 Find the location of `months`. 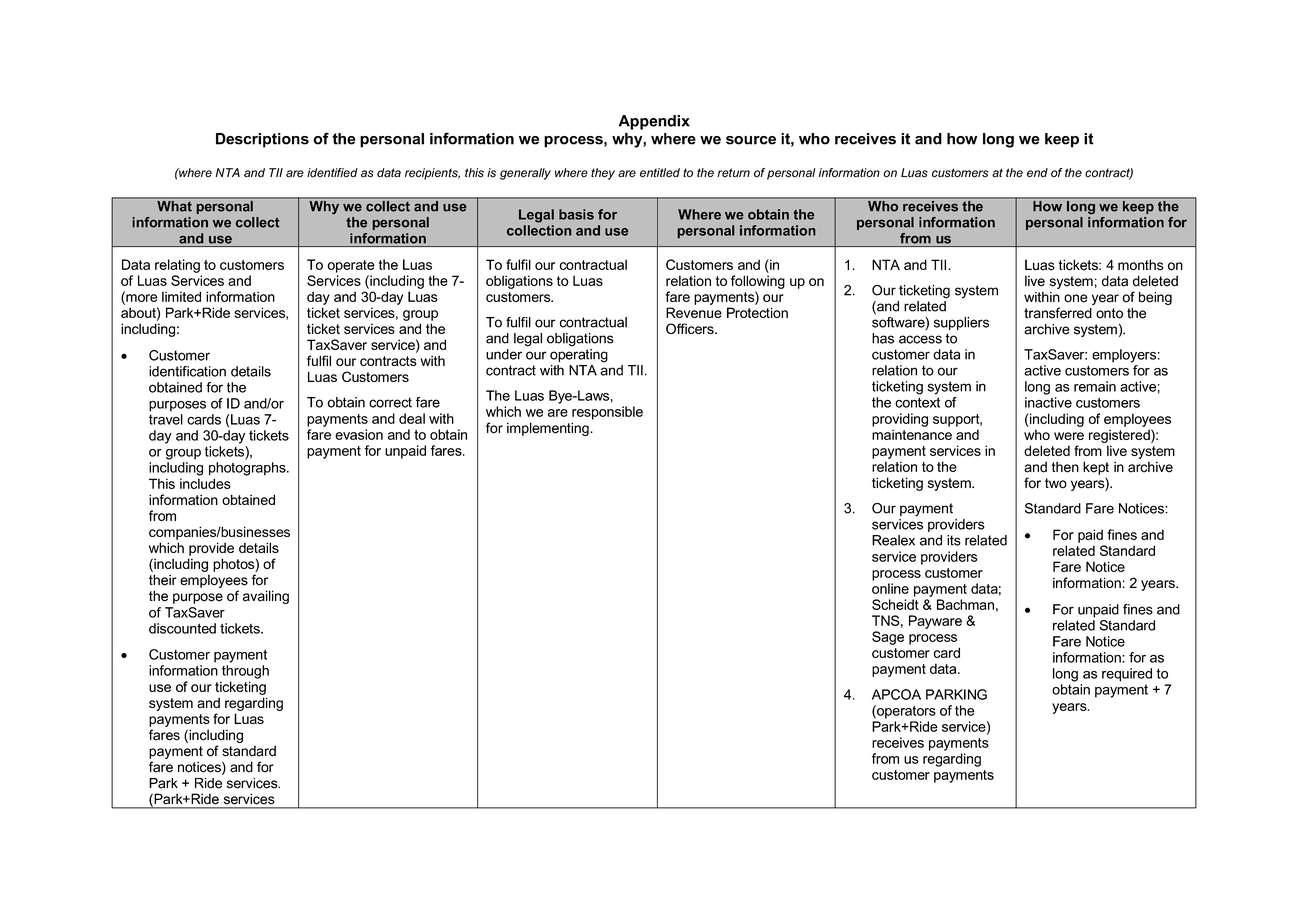

months is located at coordinates (1141, 265).
